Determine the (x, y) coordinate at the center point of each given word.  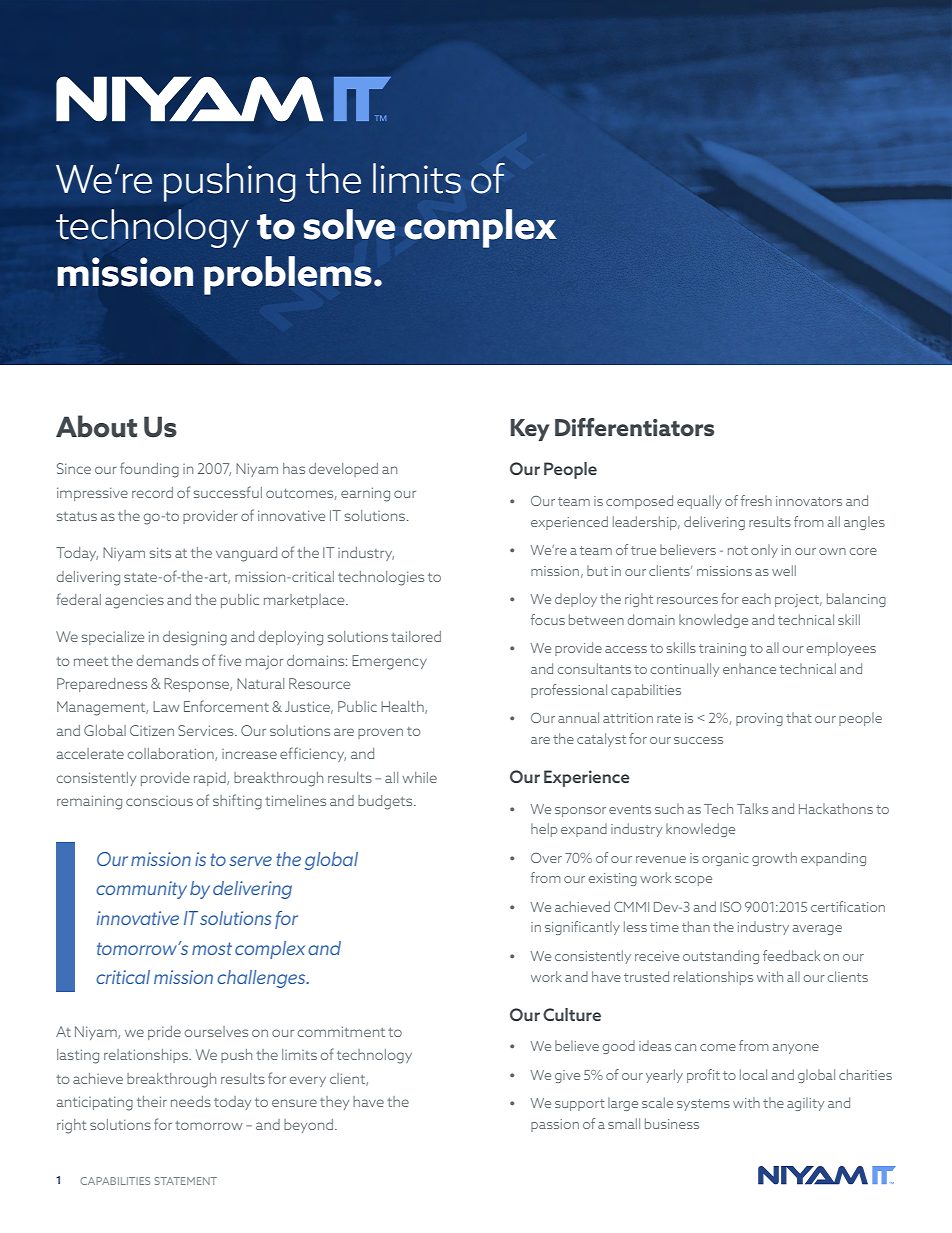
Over (546, 858)
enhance (749, 668)
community (141, 890)
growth (774, 859)
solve (349, 224)
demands (168, 660)
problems (288, 275)
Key (530, 430)
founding (149, 470)
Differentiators (634, 427)
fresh (756, 500)
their (152, 1101)
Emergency (389, 662)
